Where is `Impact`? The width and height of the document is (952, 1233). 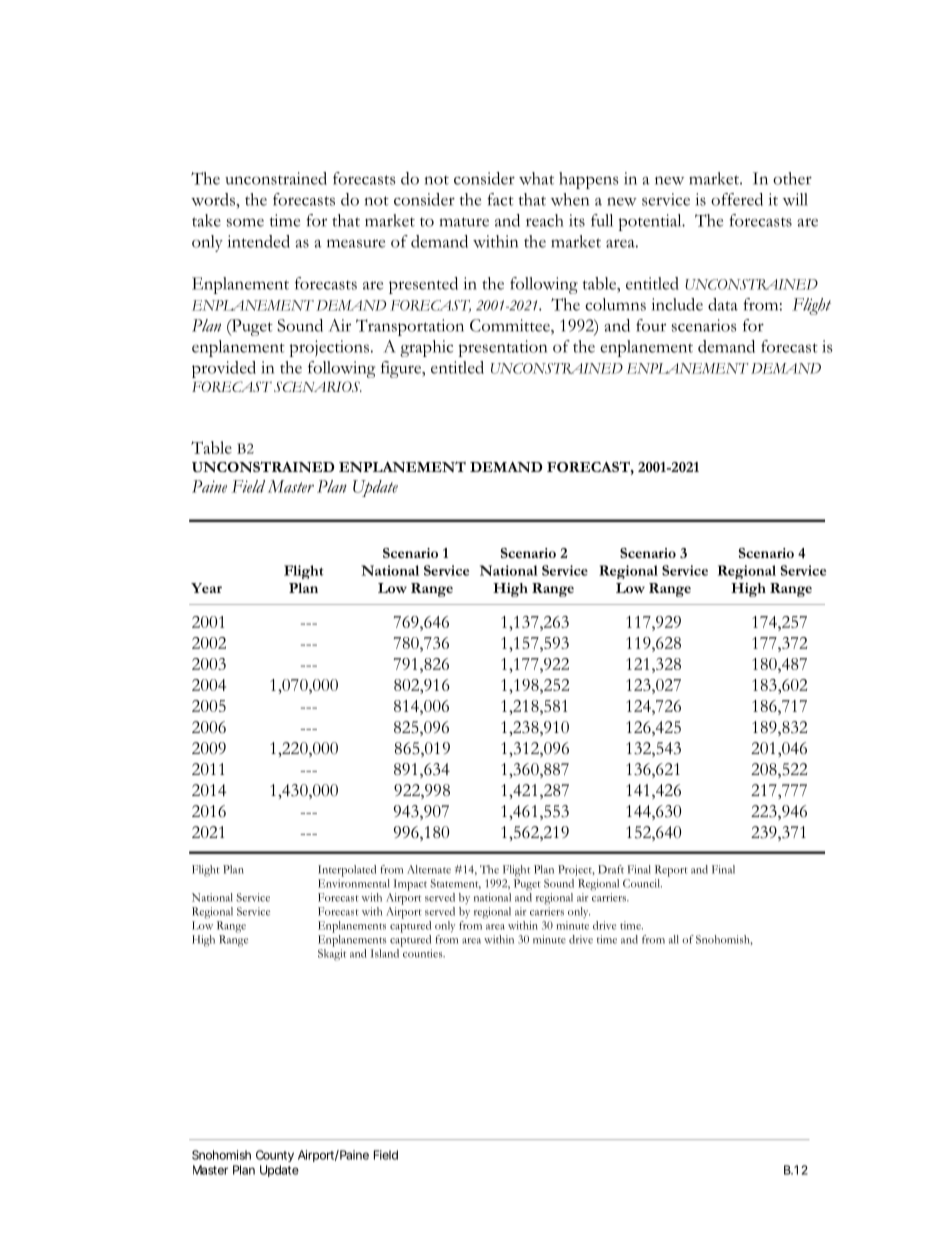
Impact is located at coordinates (410, 885).
